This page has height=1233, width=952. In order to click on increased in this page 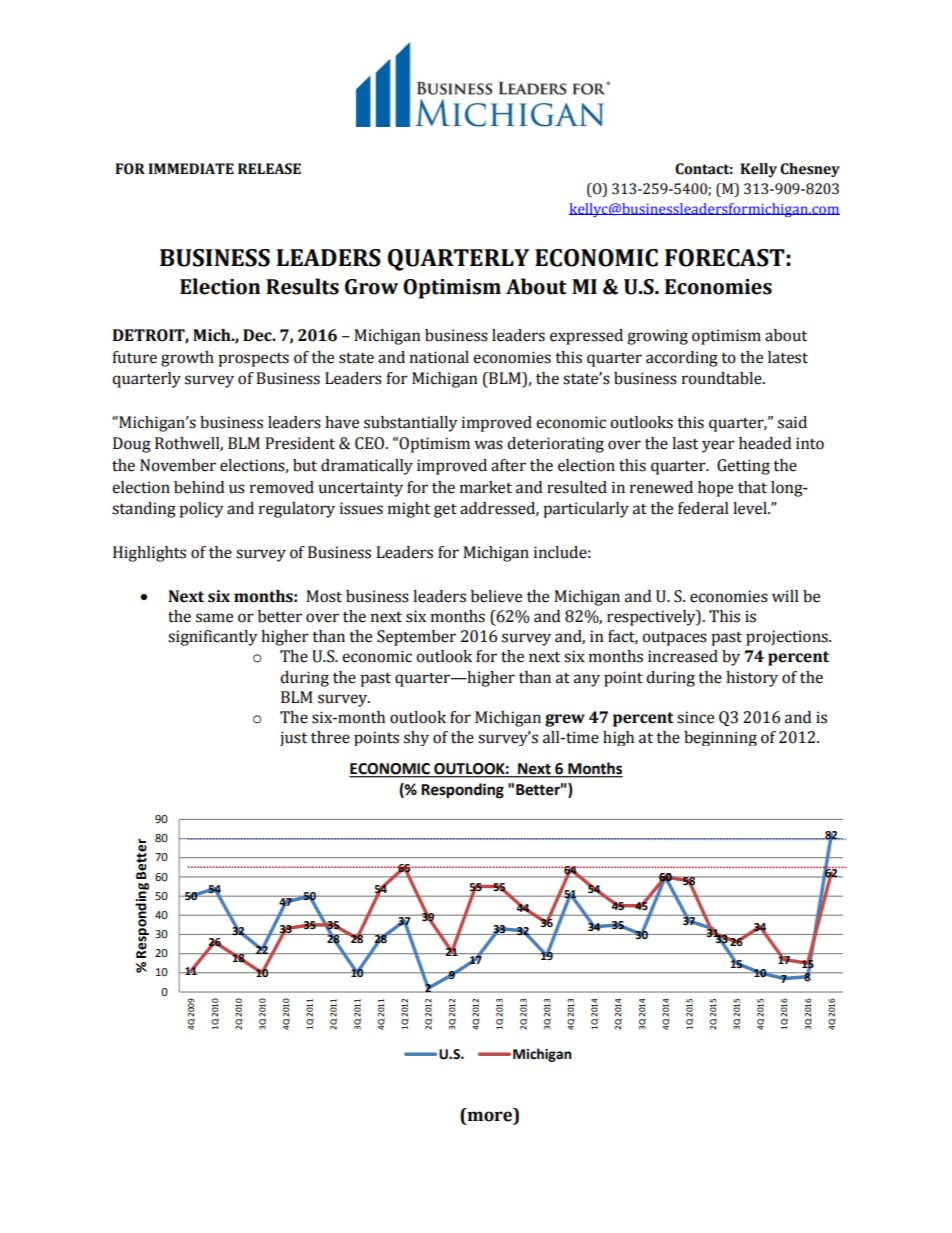, I will do `click(683, 656)`.
